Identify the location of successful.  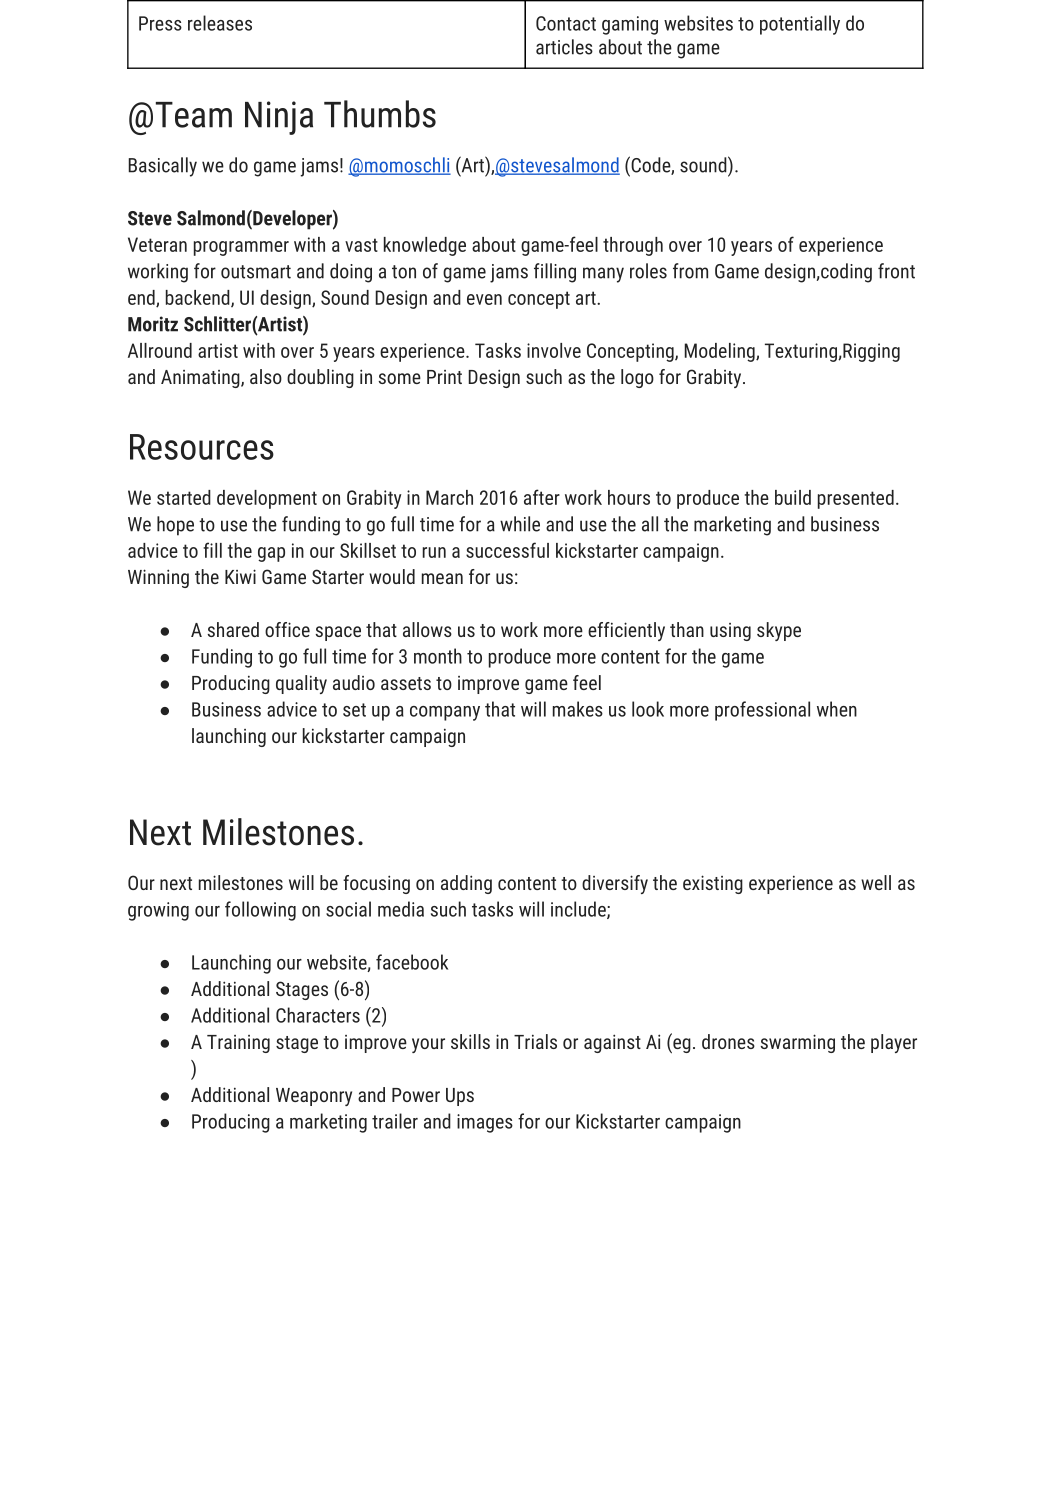
(507, 550).
